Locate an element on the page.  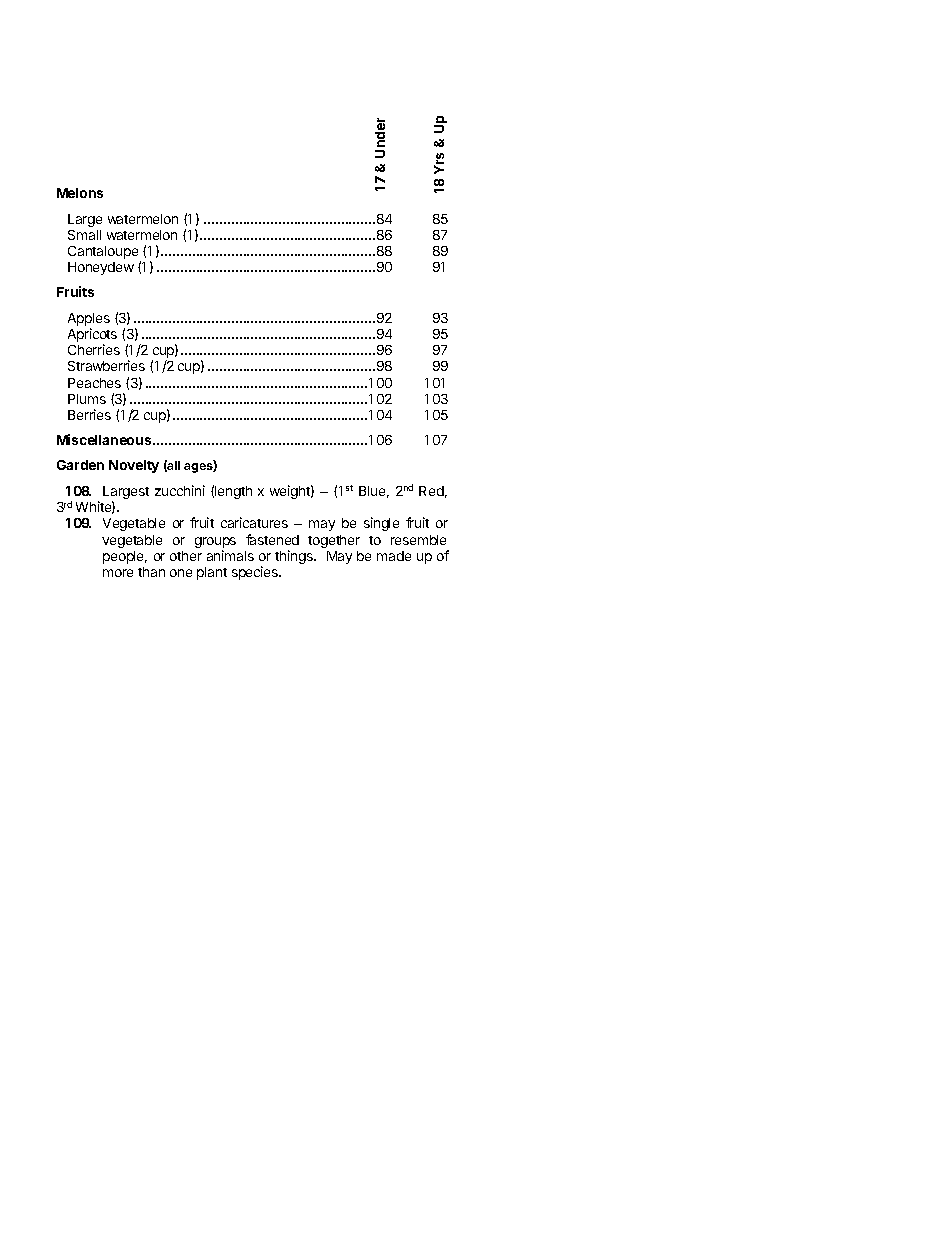
caricatures is located at coordinates (254, 522).
